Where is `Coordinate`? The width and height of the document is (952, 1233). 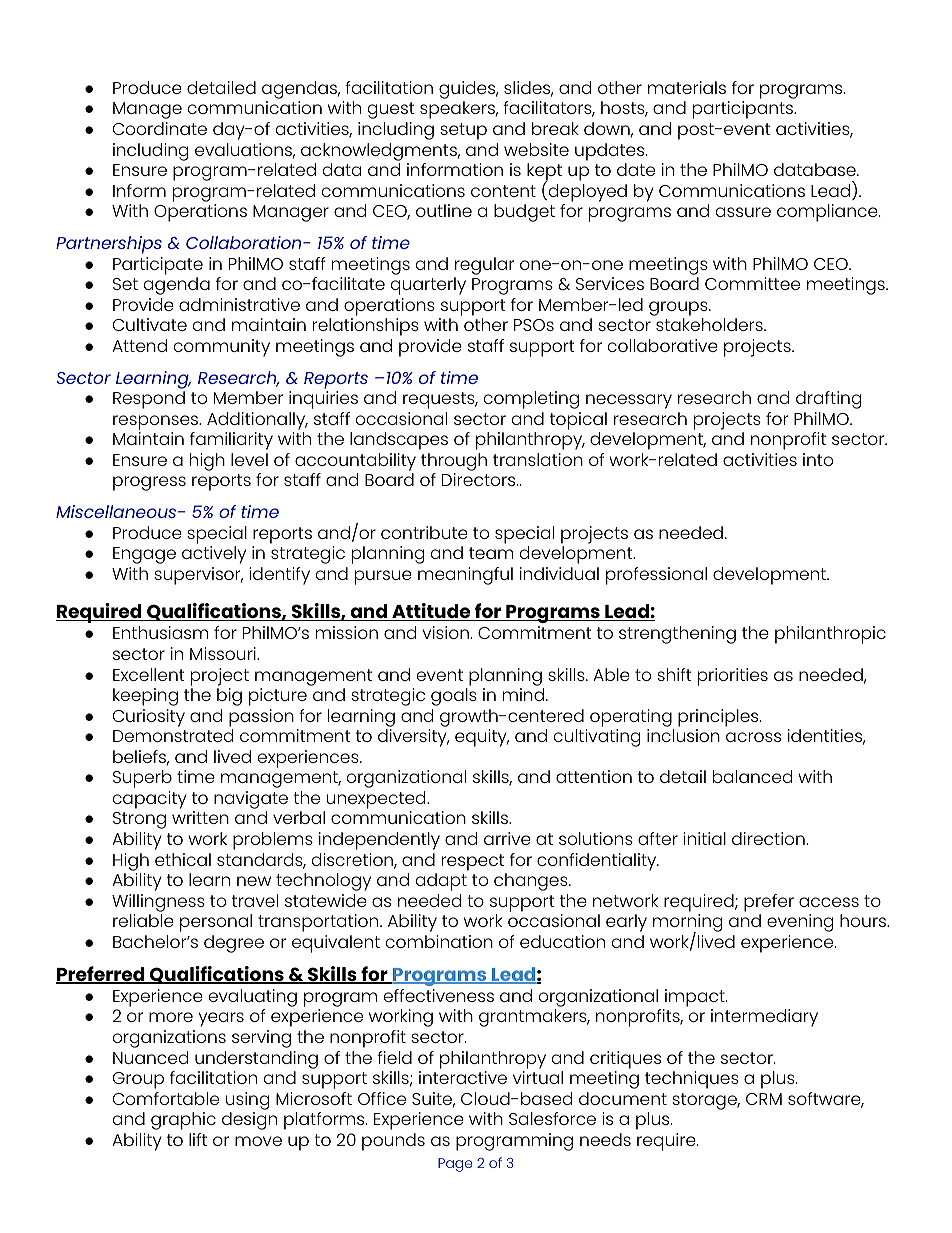 Coordinate is located at coordinates (160, 128).
